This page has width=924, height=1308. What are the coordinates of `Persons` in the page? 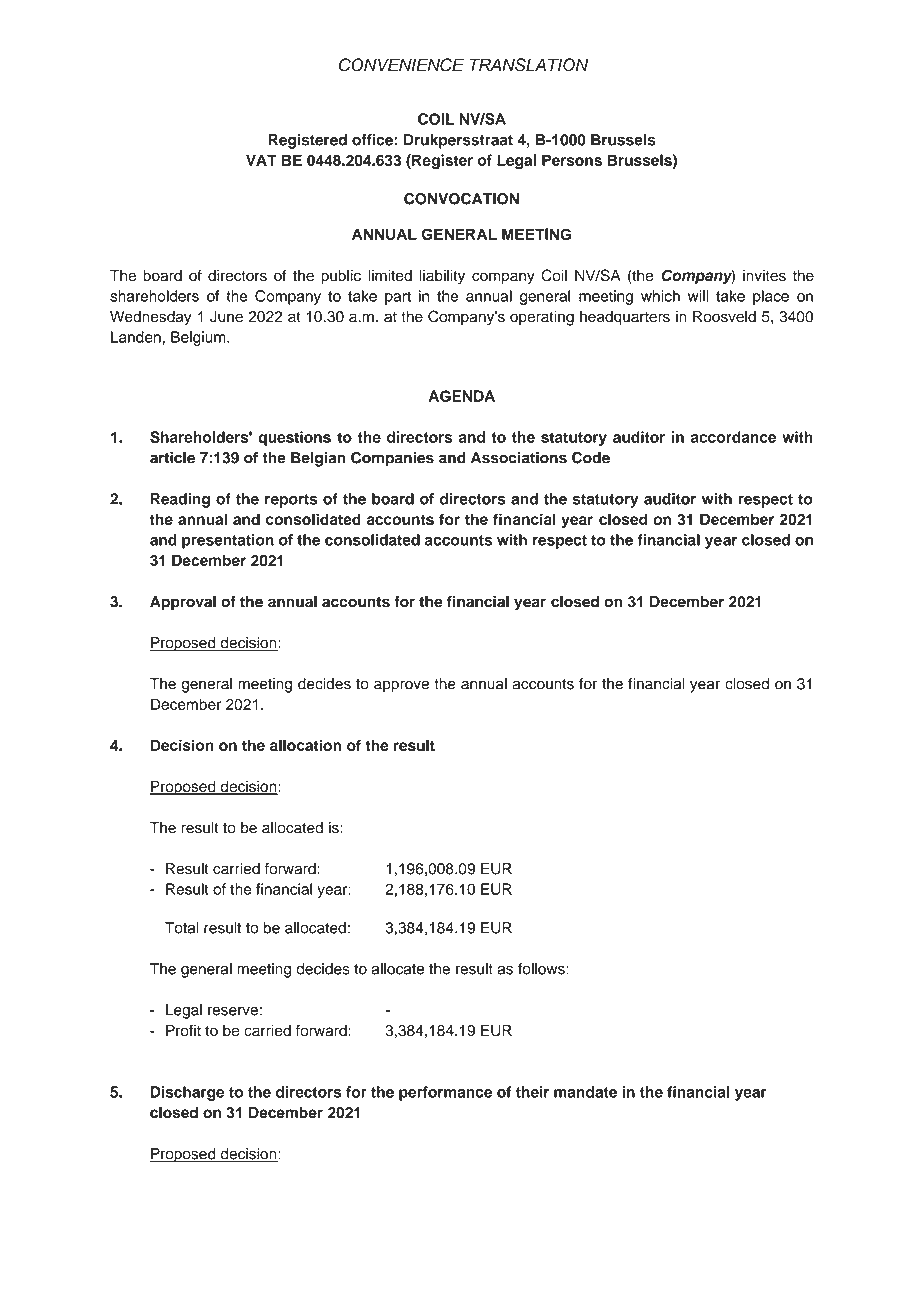 It's located at (572, 160).
